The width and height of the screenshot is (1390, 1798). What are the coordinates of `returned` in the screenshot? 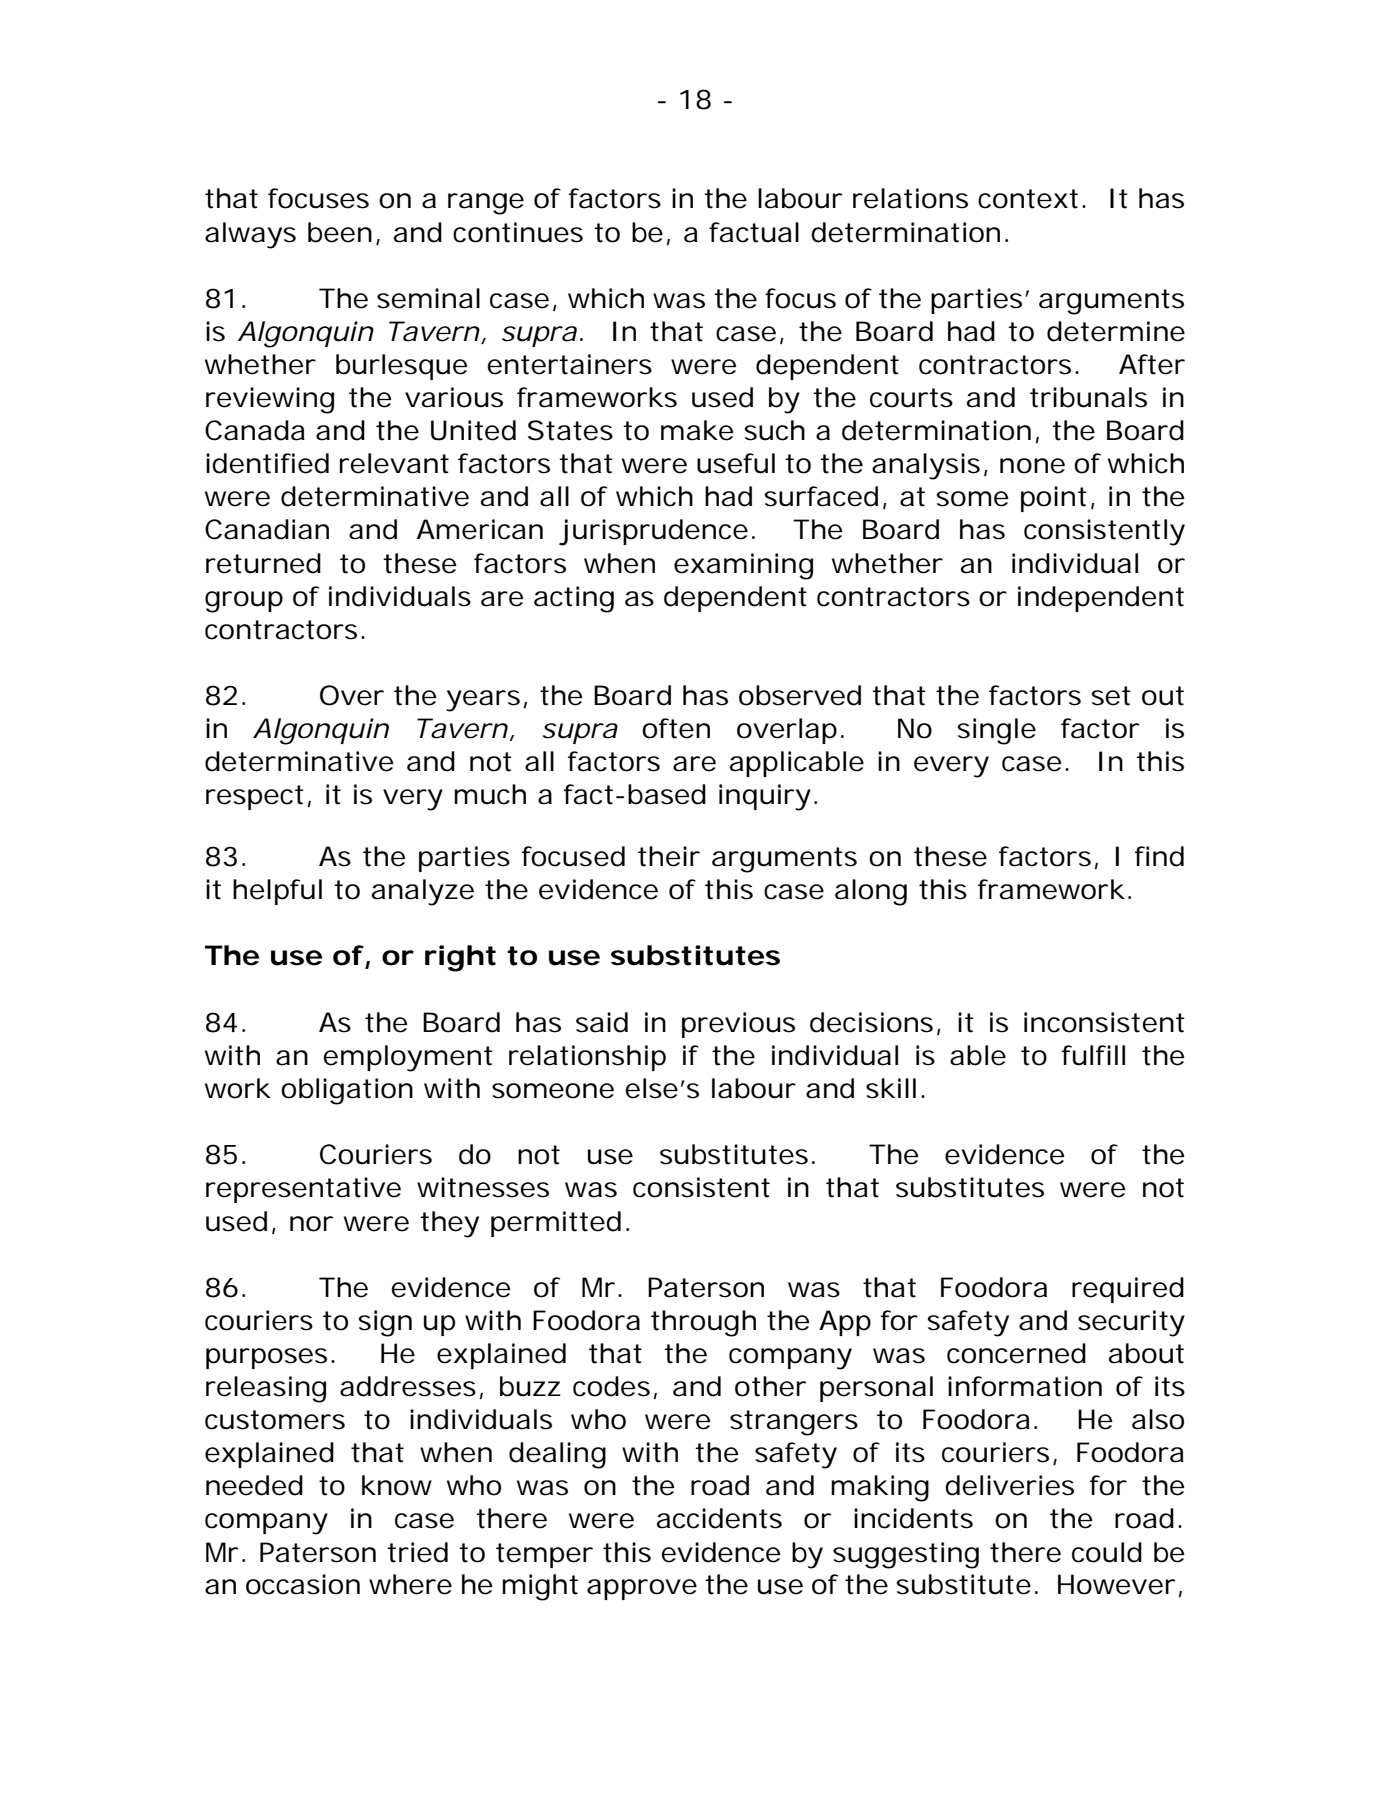 It's located at (263, 563).
